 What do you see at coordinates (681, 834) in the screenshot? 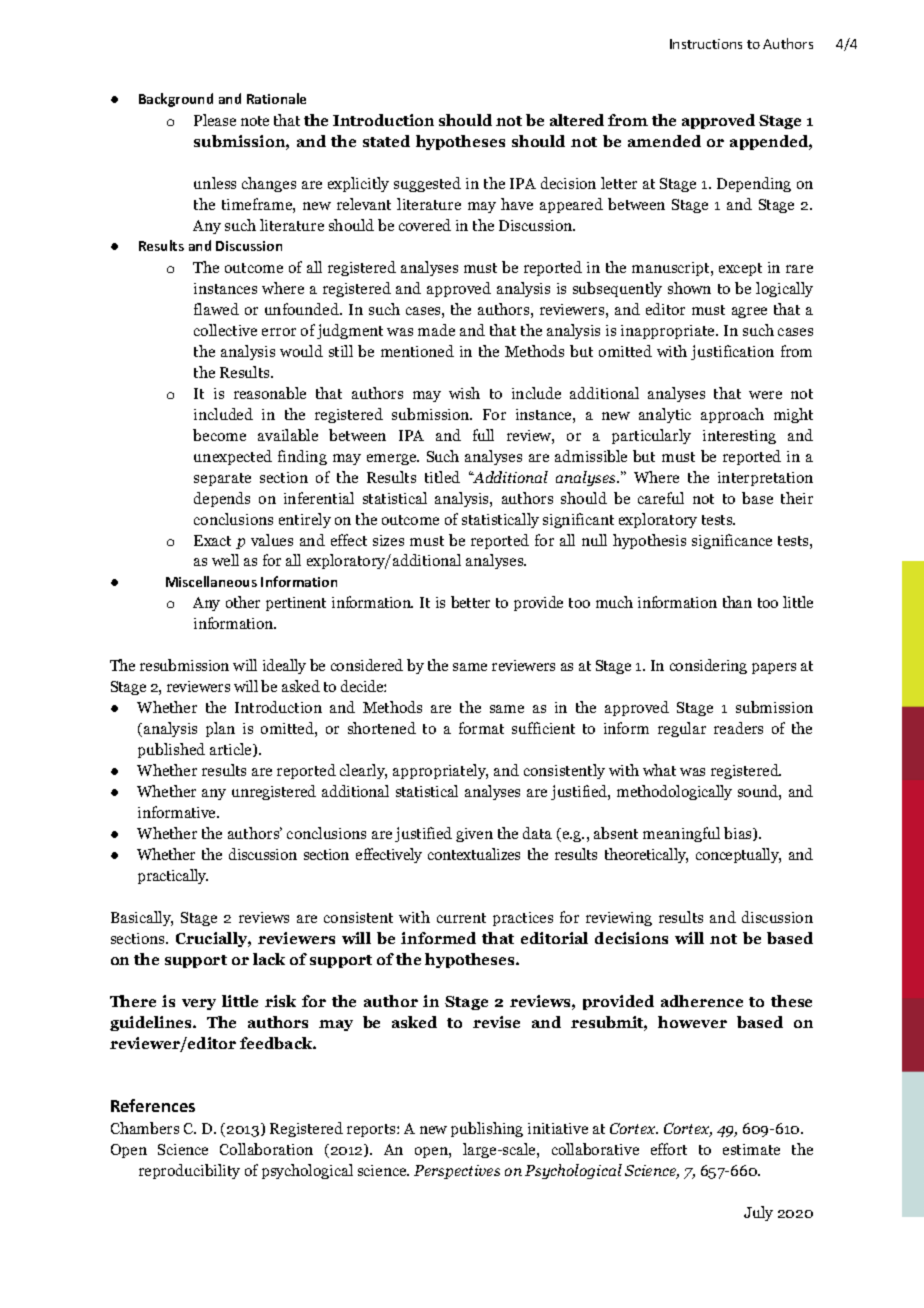
I see `meaningful` at bounding box center [681, 834].
